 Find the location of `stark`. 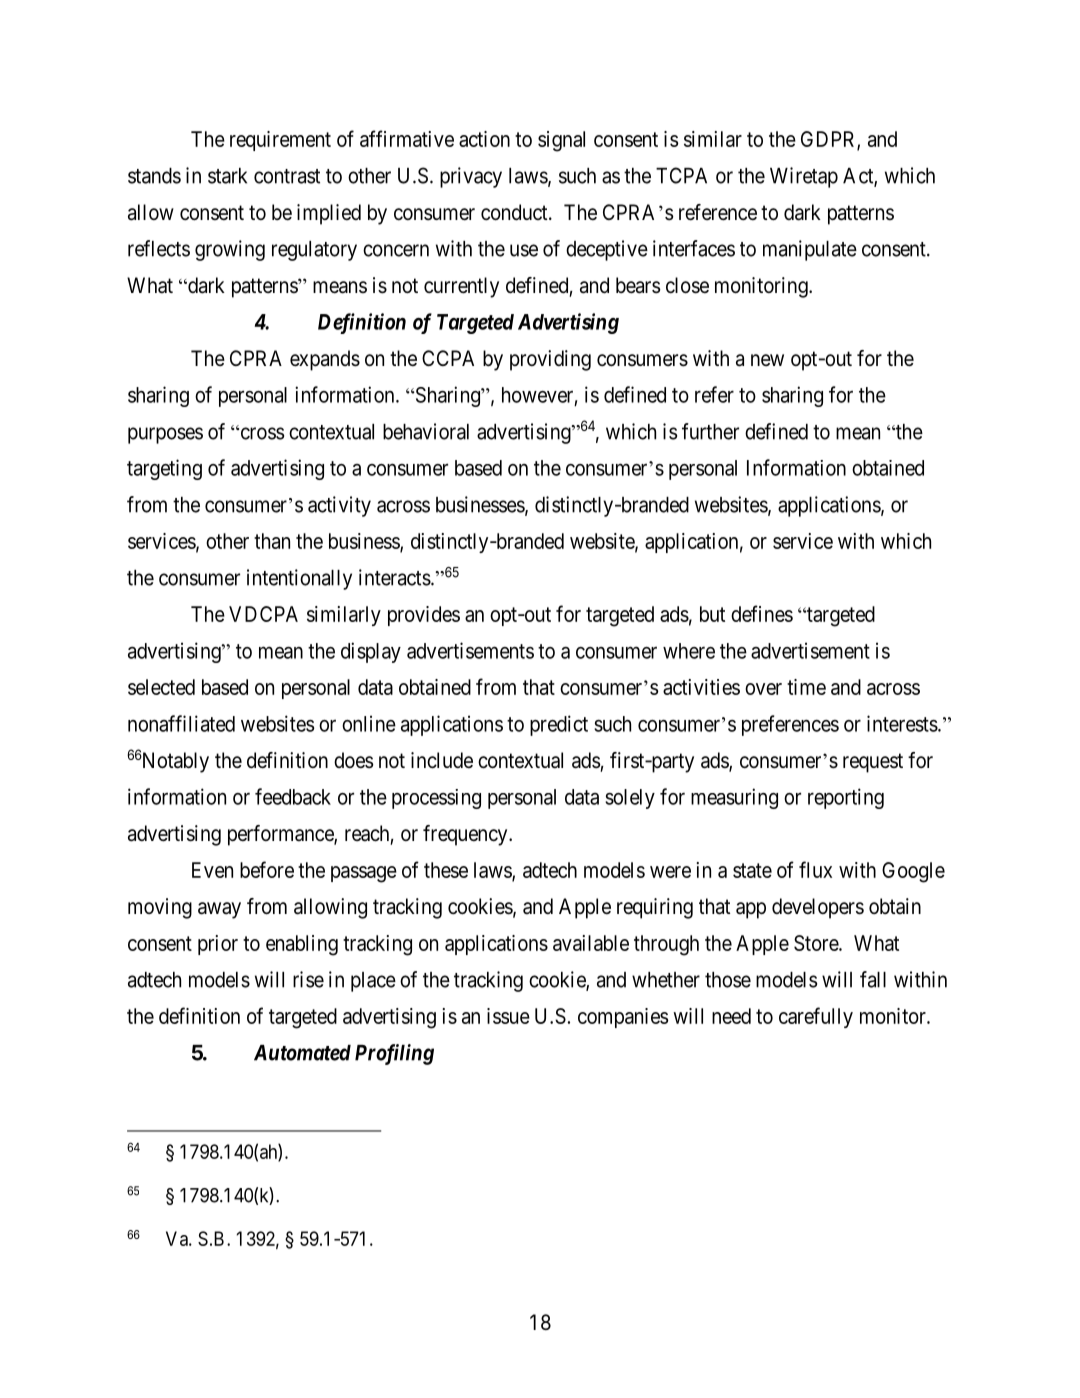

stark is located at coordinates (227, 176).
